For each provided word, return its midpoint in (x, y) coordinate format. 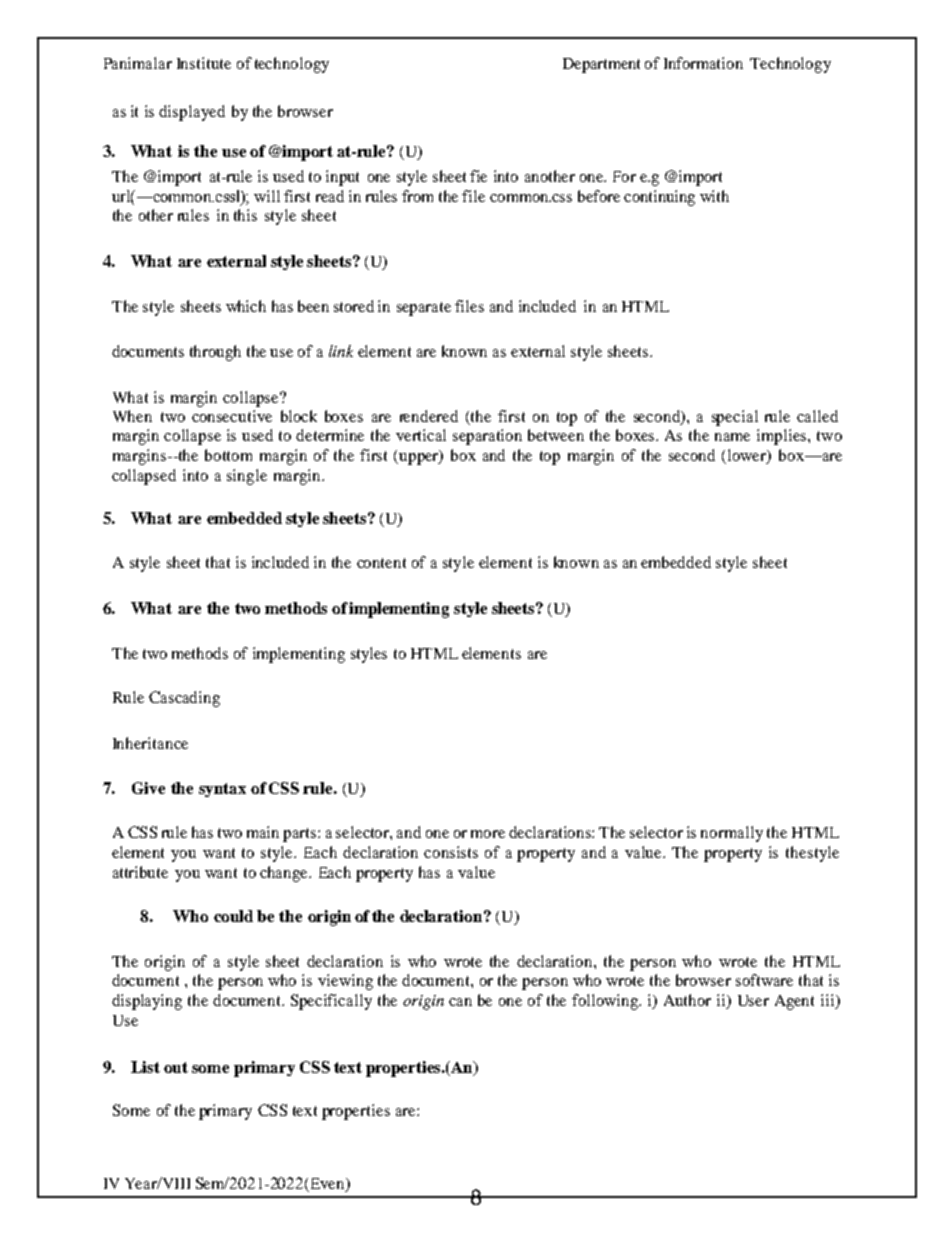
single (247, 477)
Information (703, 63)
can (460, 1002)
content (381, 563)
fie (478, 176)
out (176, 1067)
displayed (192, 113)
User (753, 1000)
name (732, 437)
